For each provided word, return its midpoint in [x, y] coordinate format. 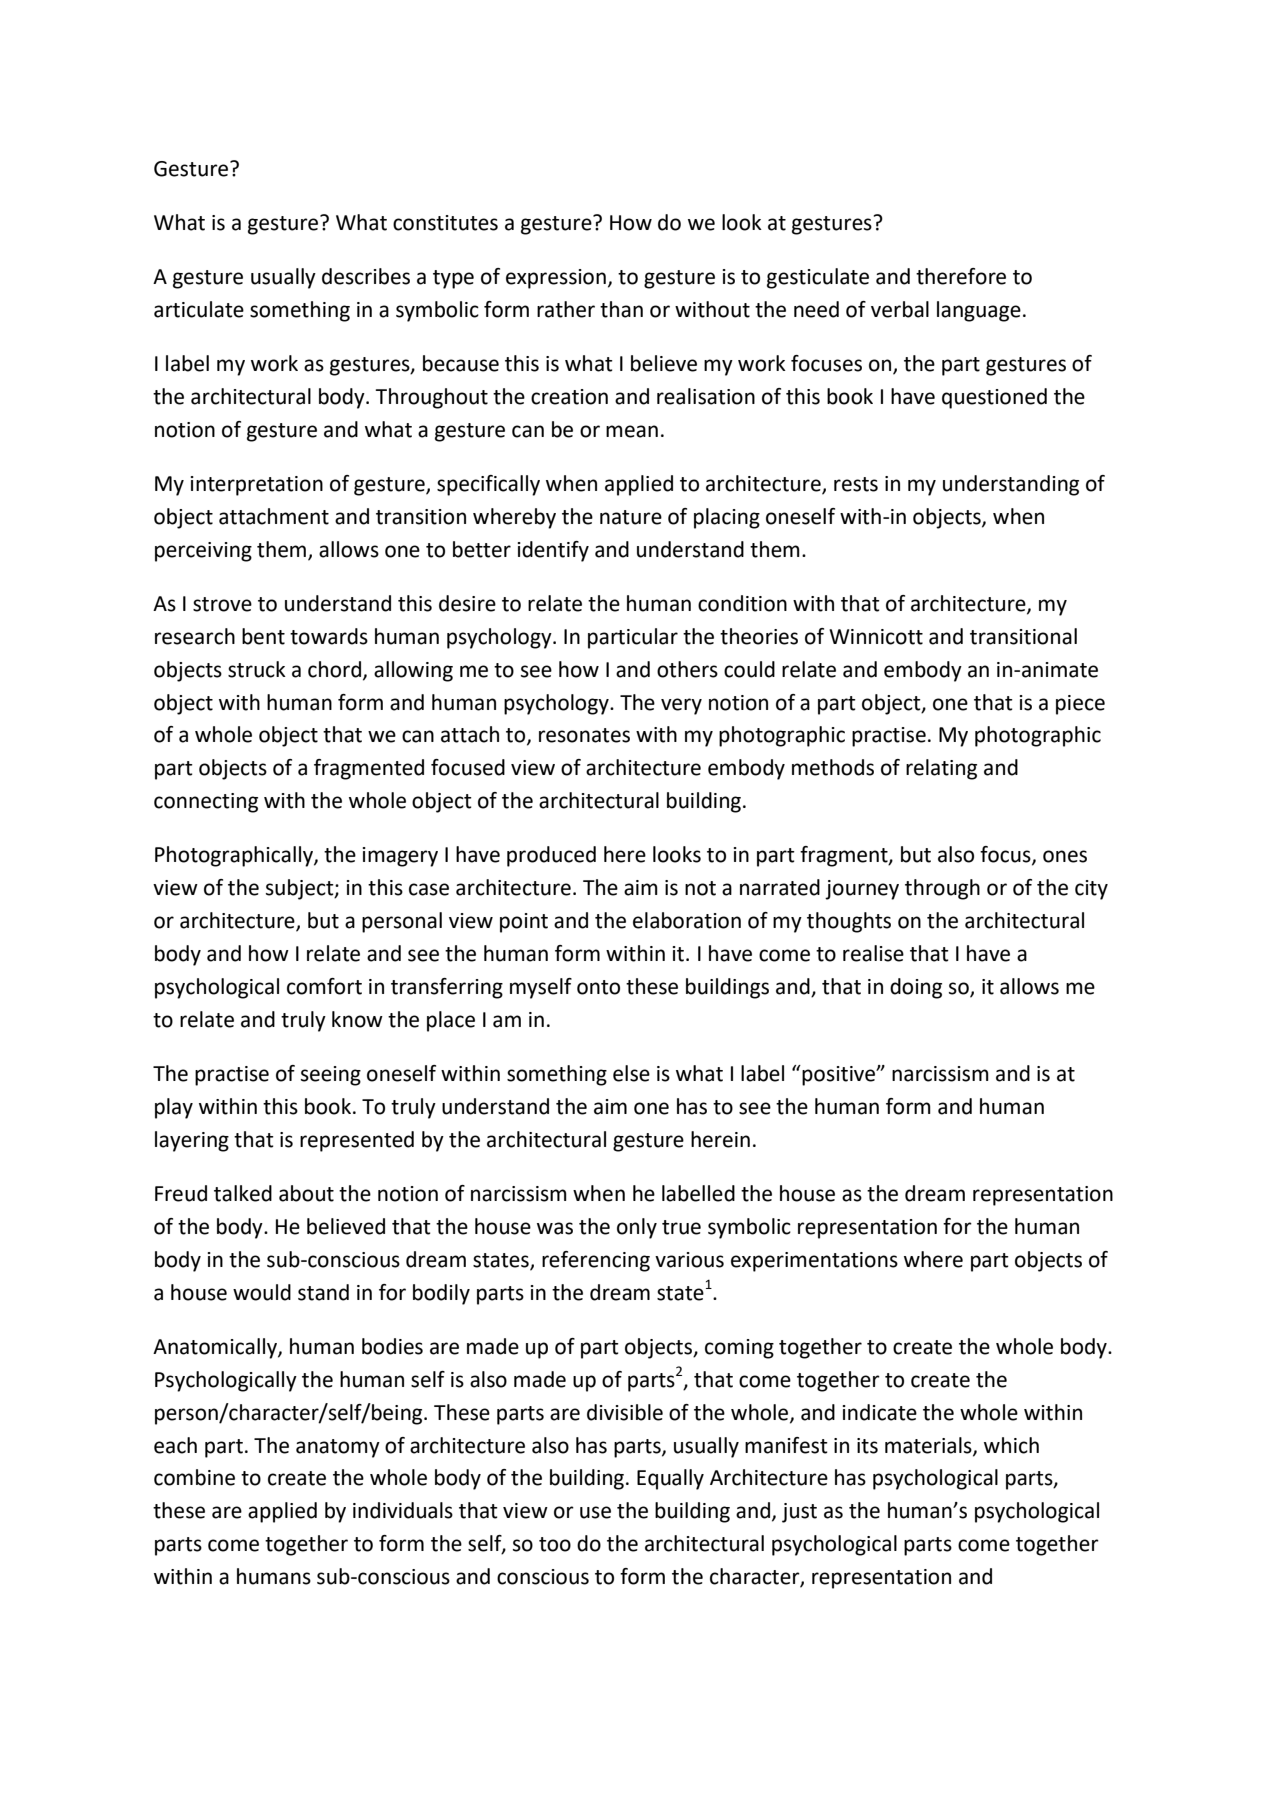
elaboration [687, 920]
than [621, 309]
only [637, 1228]
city [1091, 890]
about [306, 1193]
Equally [670, 1479]
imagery [400, 857]
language [979, 311]
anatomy [338, 1448]
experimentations [814, 1262]
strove [222, 604]
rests [856, 484]
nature [631, 517]
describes [366, 276]
